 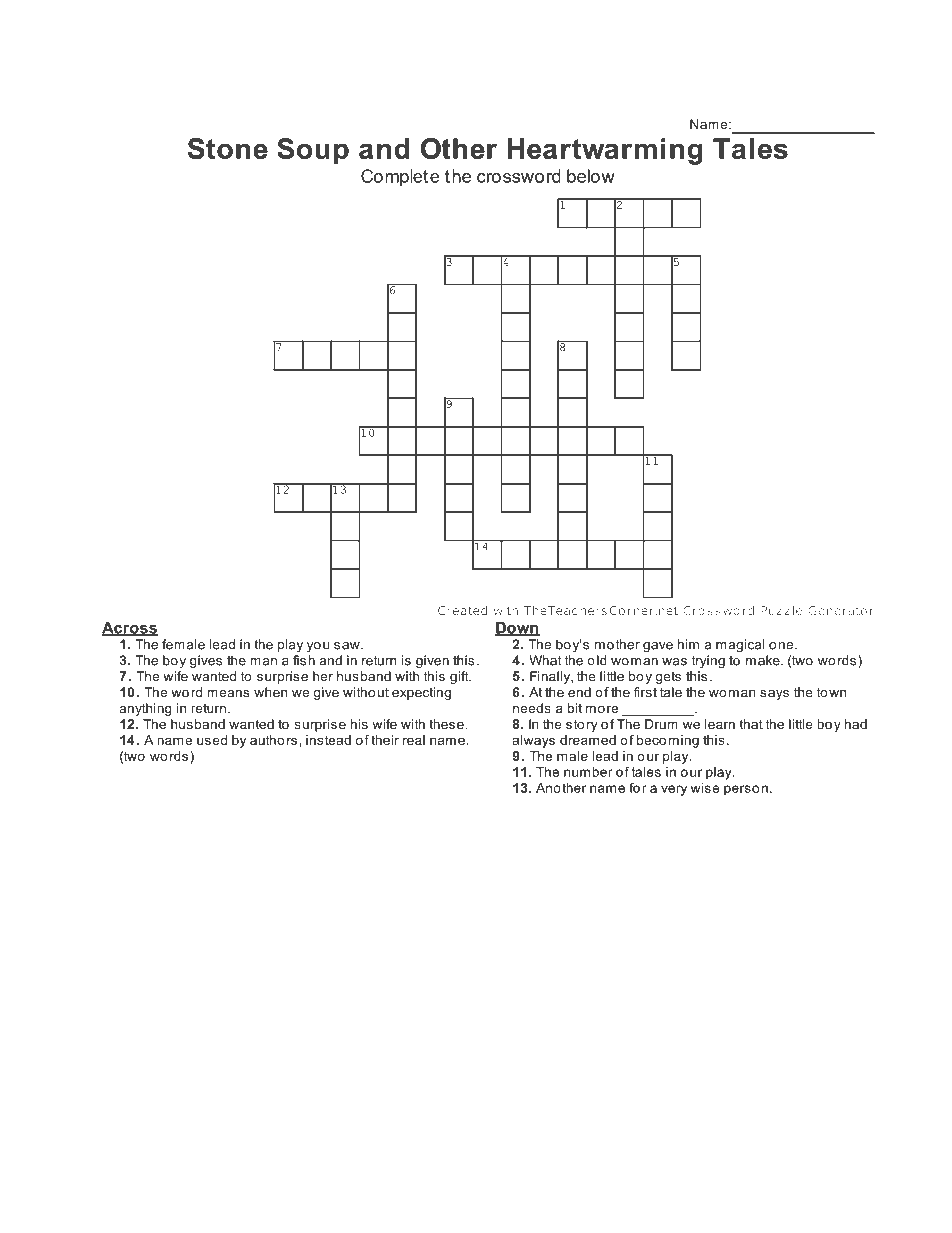 What do you see at coordinates (400, 178) in the screenshot?
I see `Complete` at bounding box center [400, 178].
